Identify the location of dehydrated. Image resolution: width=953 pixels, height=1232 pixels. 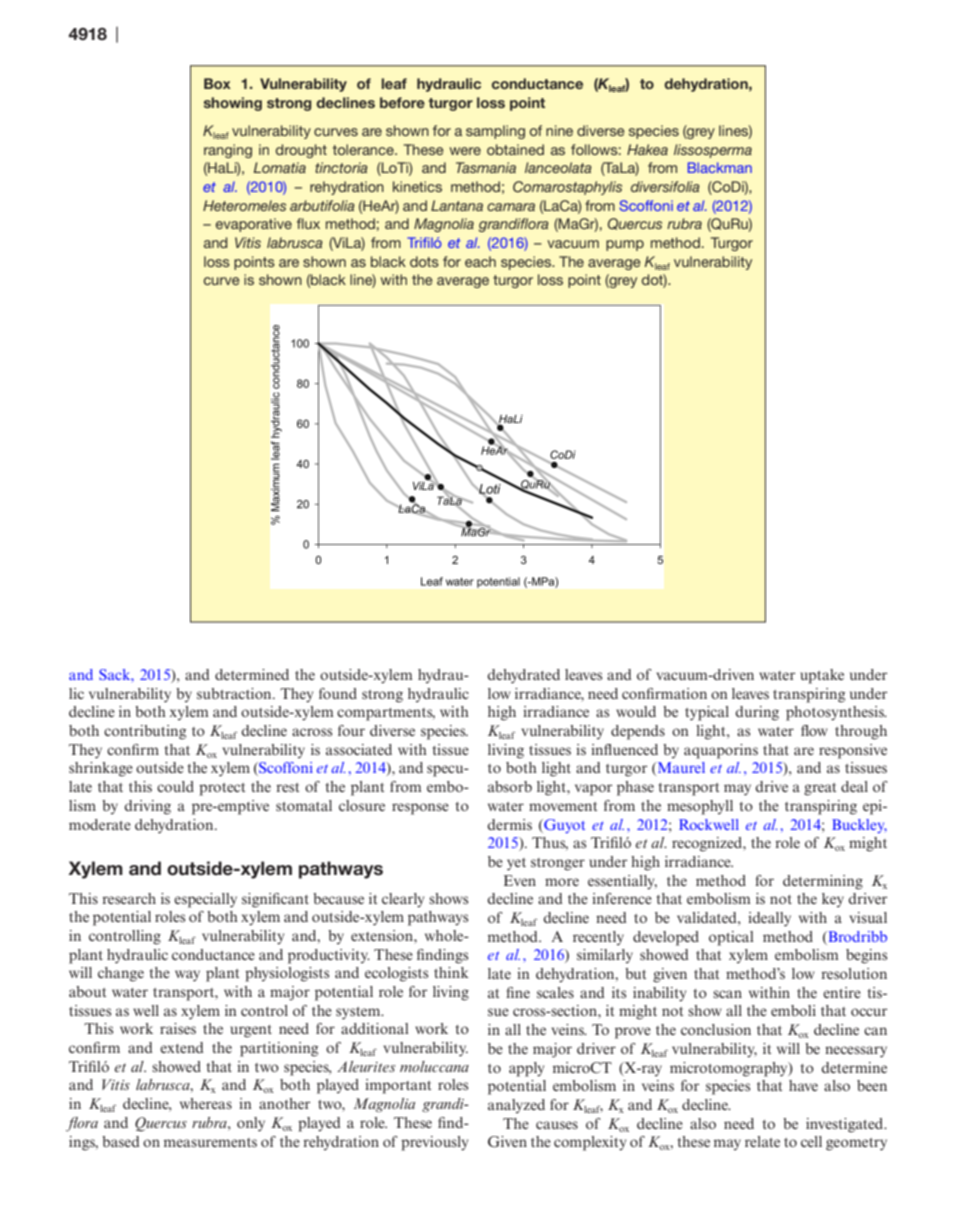
(523, 676).
